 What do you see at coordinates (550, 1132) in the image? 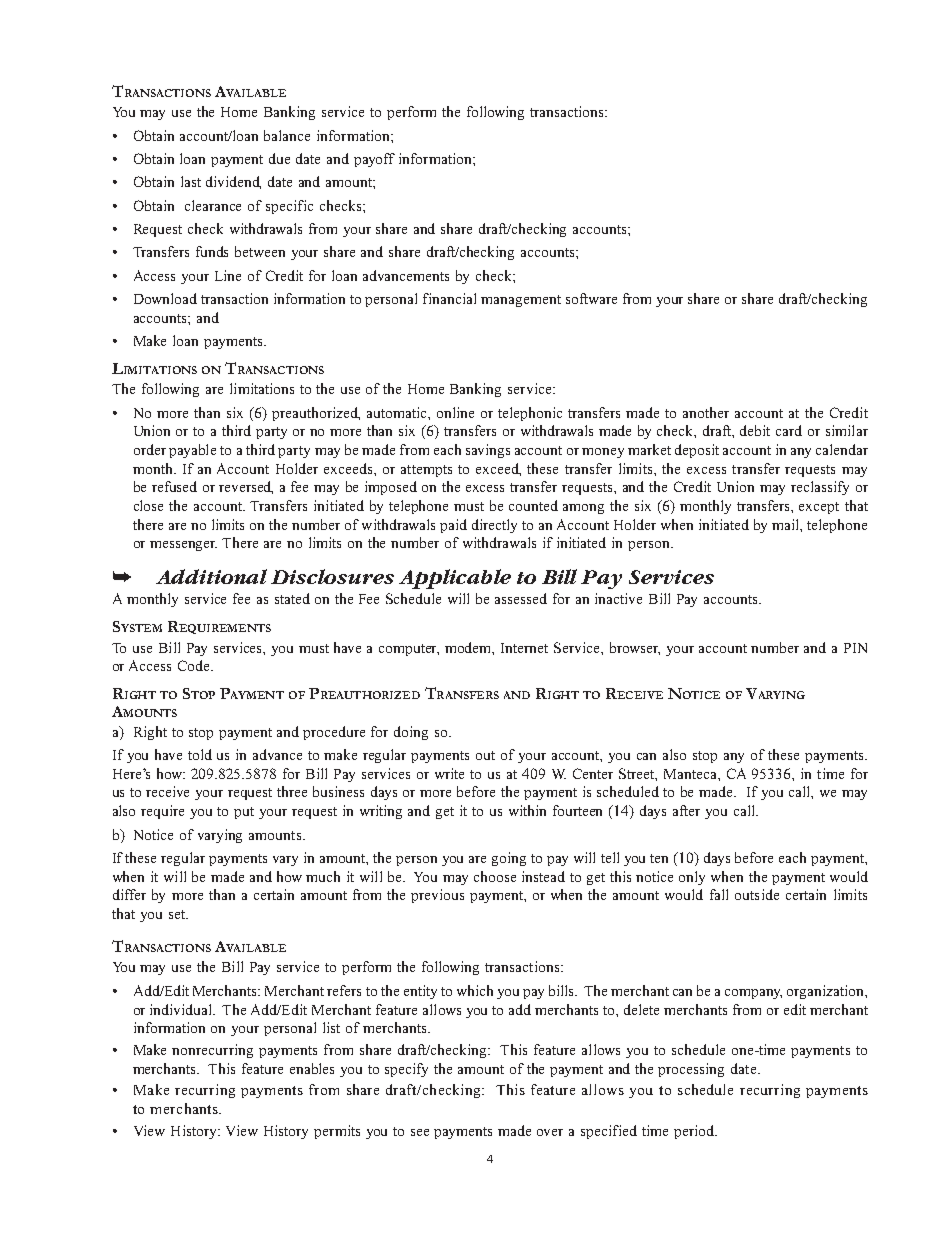
I see `over` at bounding box center [550, 1132].
